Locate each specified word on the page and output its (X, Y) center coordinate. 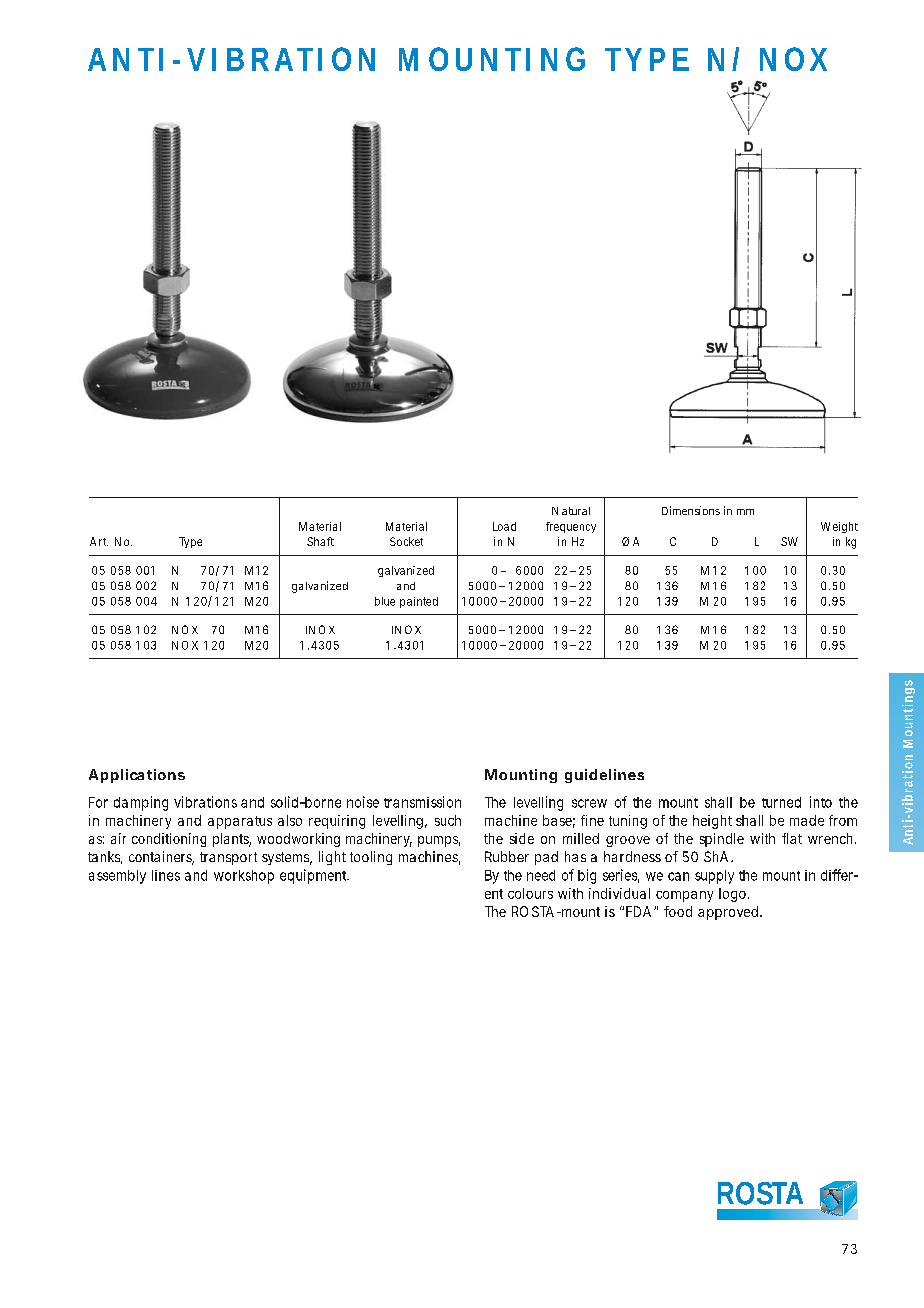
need (541, 875)
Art (99, 541)
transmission (422, 802)
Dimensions (691, 510)
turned (781, 802)
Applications (137, 776)
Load (504, 526)
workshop (244, 877)
